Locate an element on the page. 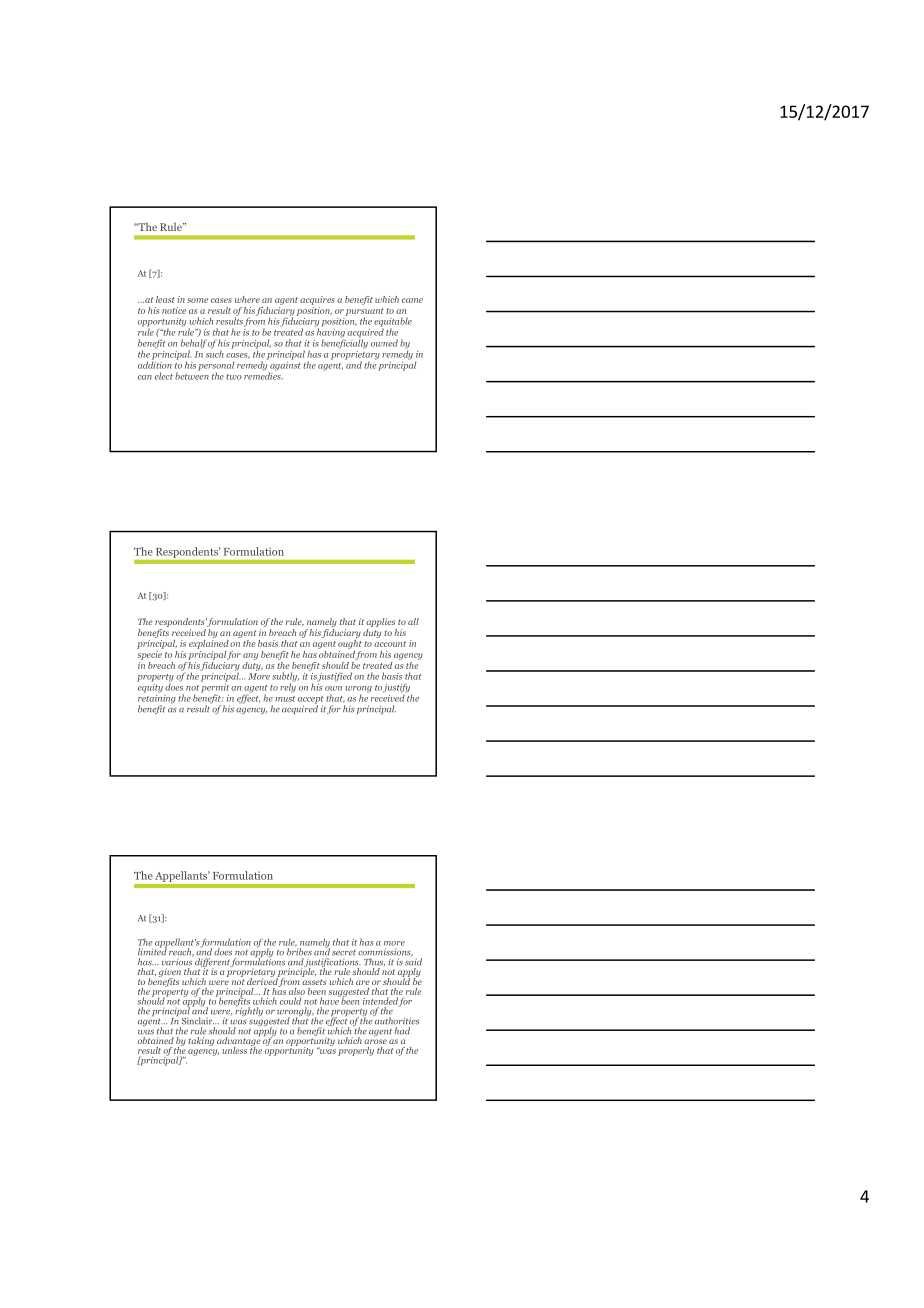  explained is located at coordinates (209, 643).
